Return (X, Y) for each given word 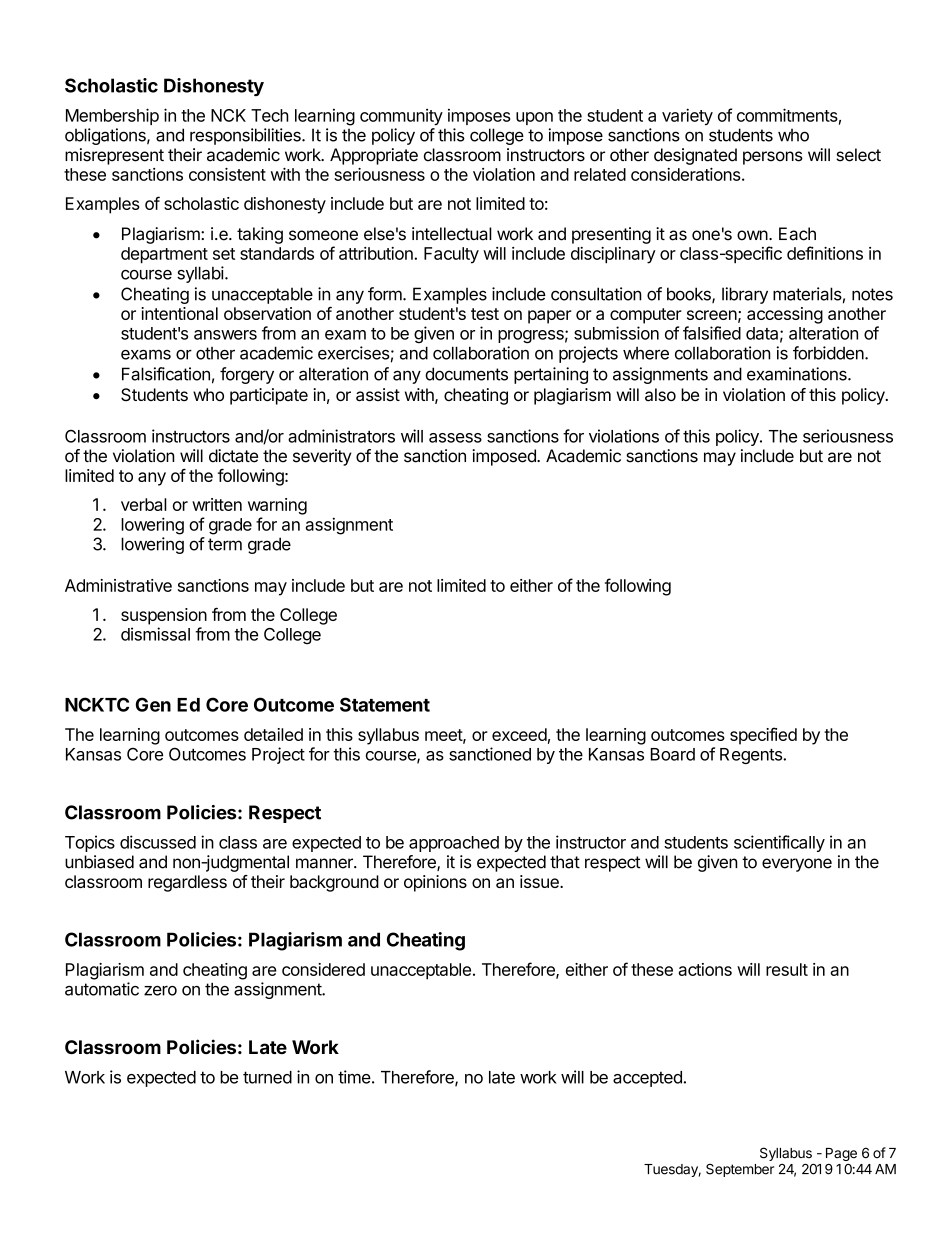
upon (534, 118)
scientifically (779, 843)
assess (455, 438)
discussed (158, 842)
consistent (227, 174)
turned (267, 1077)
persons (773, 158)
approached (454, 844)
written (217, 504)
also (660, 395)
